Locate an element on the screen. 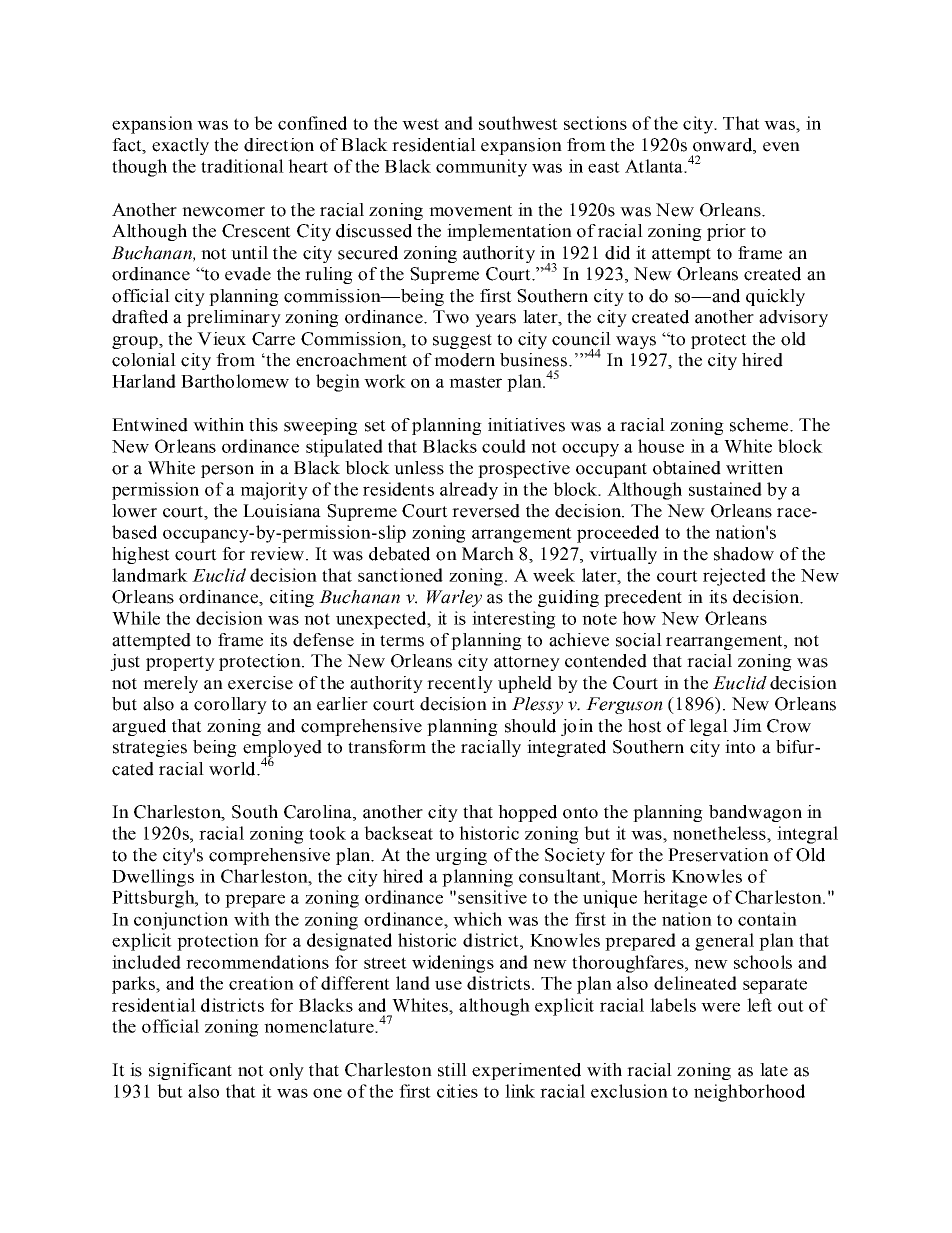 The image size is (952, 1233). community is located at coordinates (481, 168).
